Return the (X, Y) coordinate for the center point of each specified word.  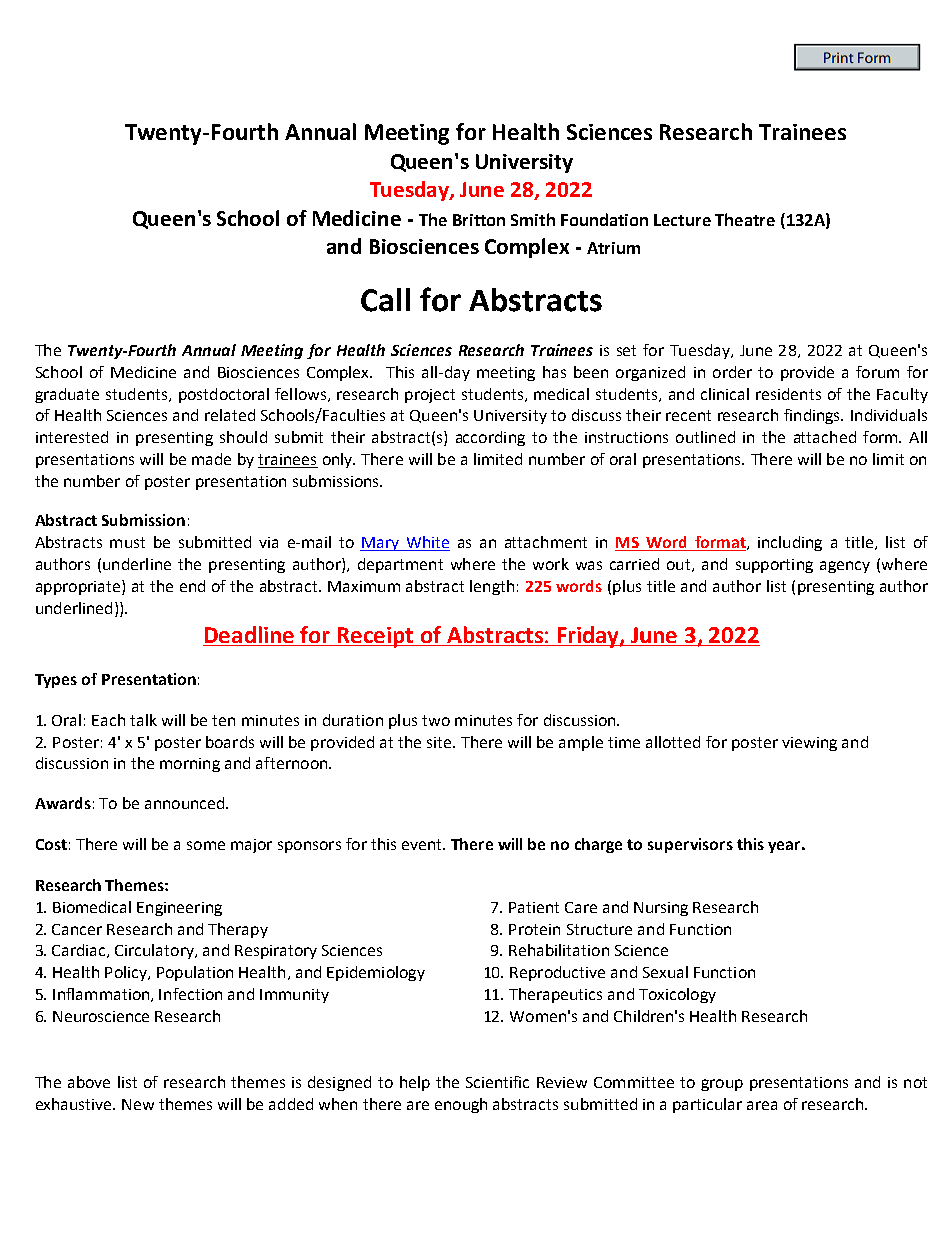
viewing (809, 744)
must (127, 542)
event (423, 844)
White (427, 543)
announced (186, 803)
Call (385, 300)
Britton (479, 220)
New (138, 1104)
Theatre (745, 219)
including (790, 543)
